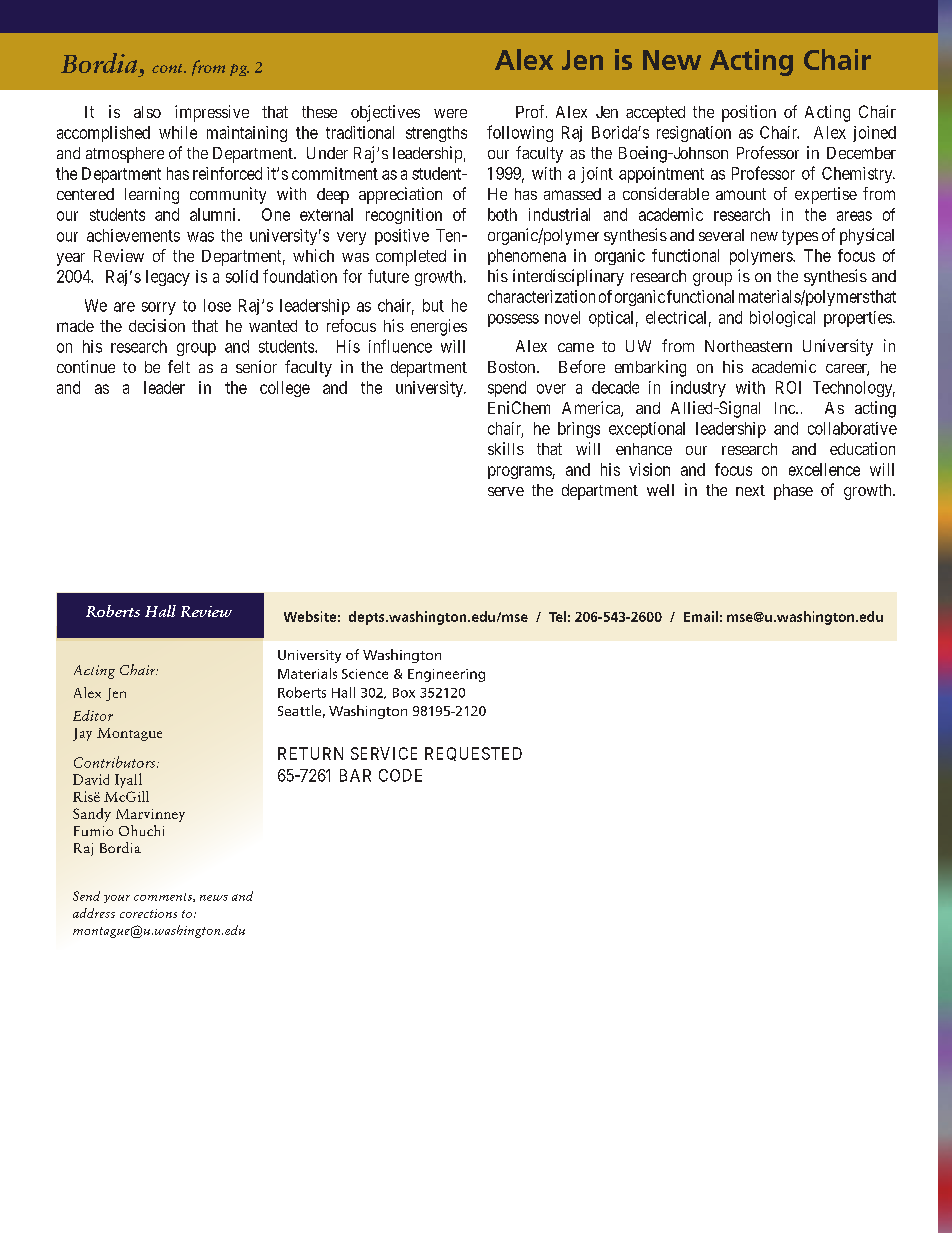 Image resolution: width=952 pixels, height=1233 pixels. What do you see at coordinates (446, 675) in the document?
I see `Engineering` at bounding box center [446, 675].
